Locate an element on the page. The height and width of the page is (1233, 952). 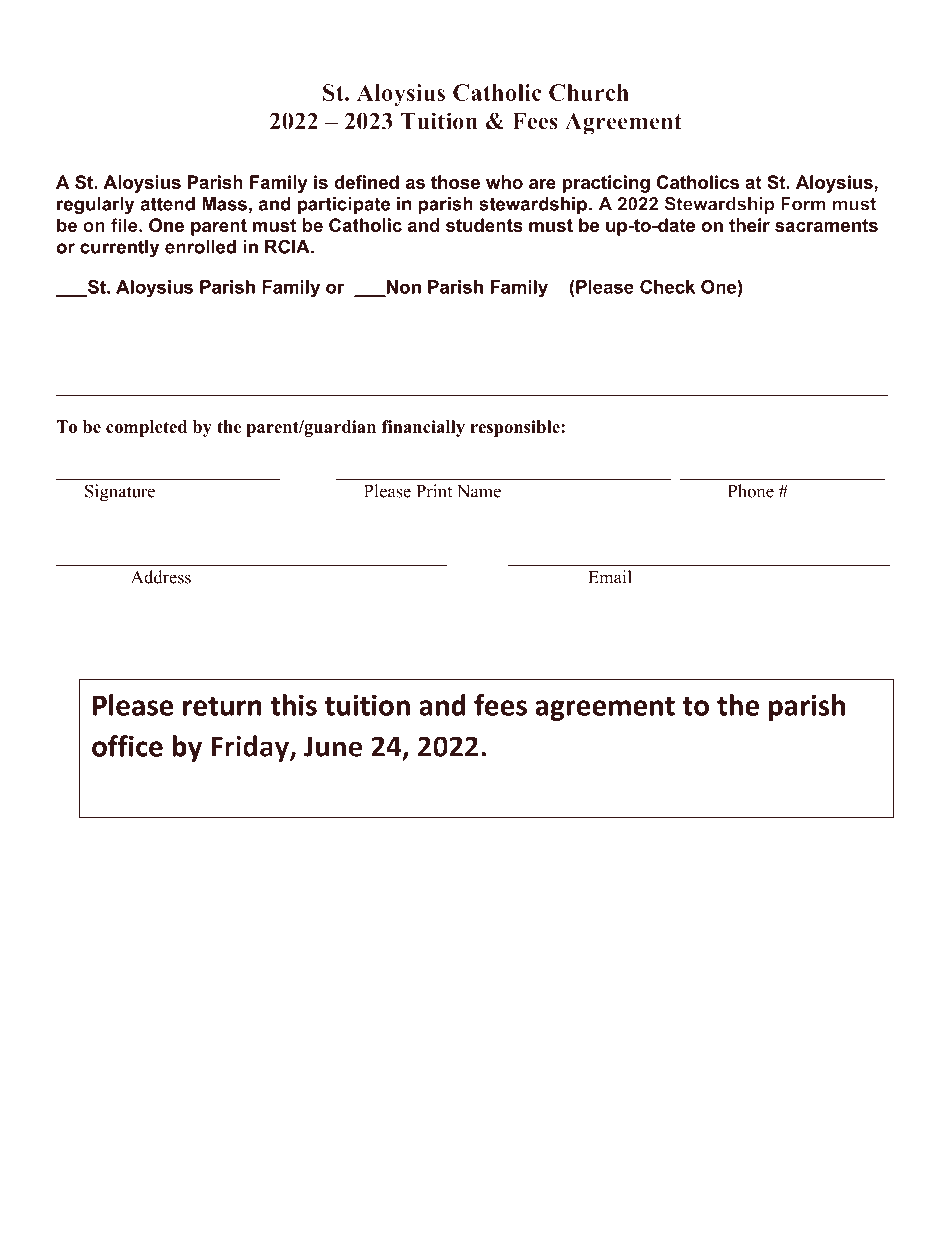
practicing is located at coordinates (606, 184).
